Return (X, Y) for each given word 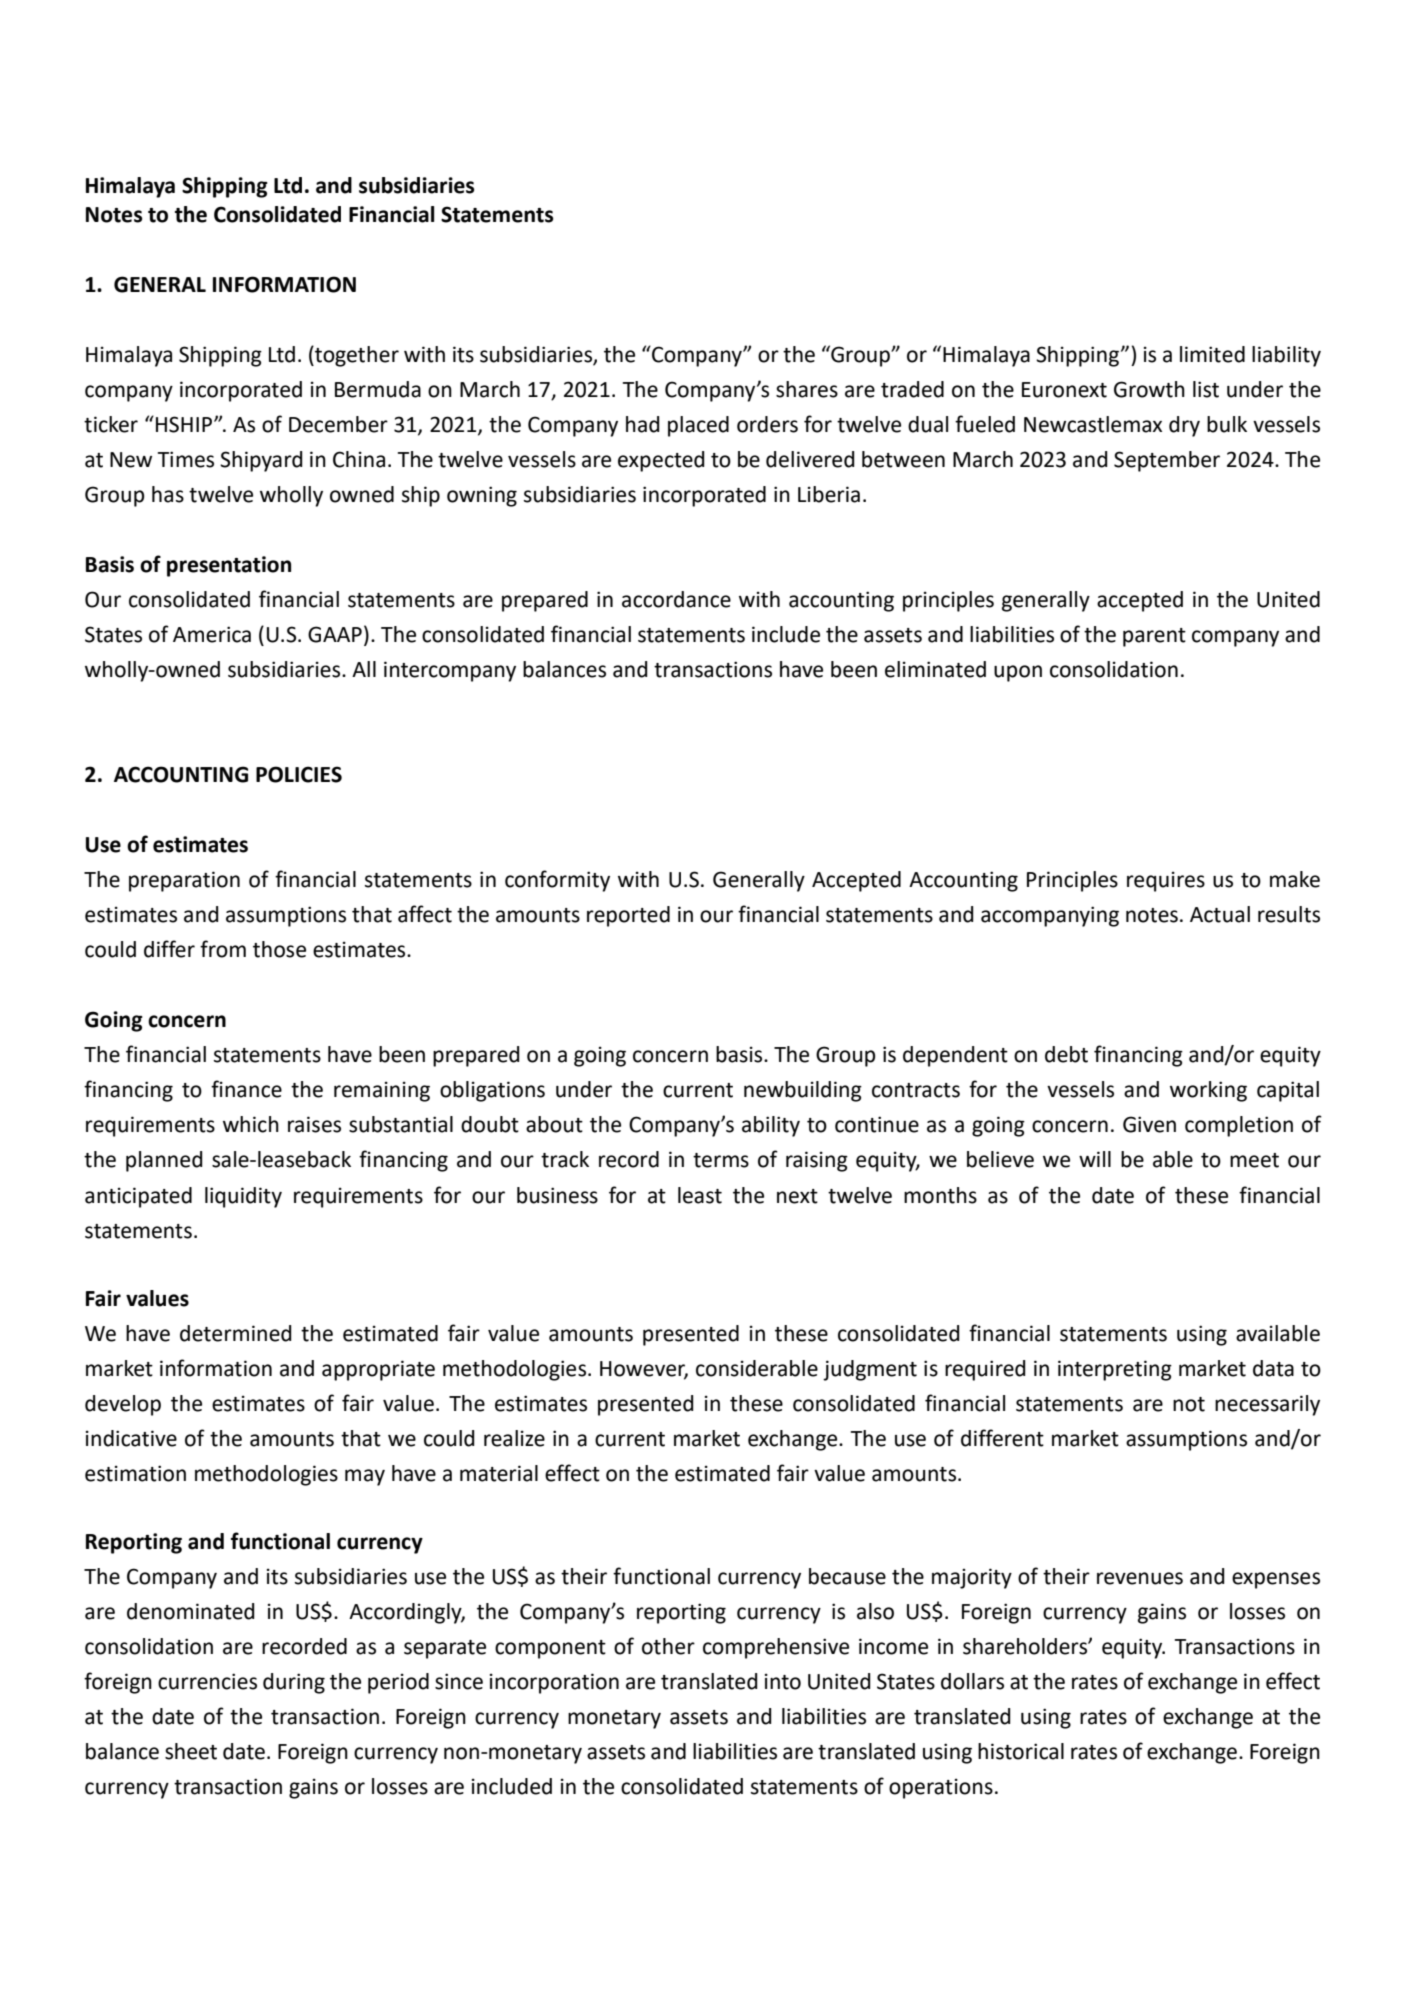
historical (1021, 1751)
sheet (191, 1751)
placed (698, 426)
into (783, 1681)
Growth (1149, 389)
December (338, 424)
